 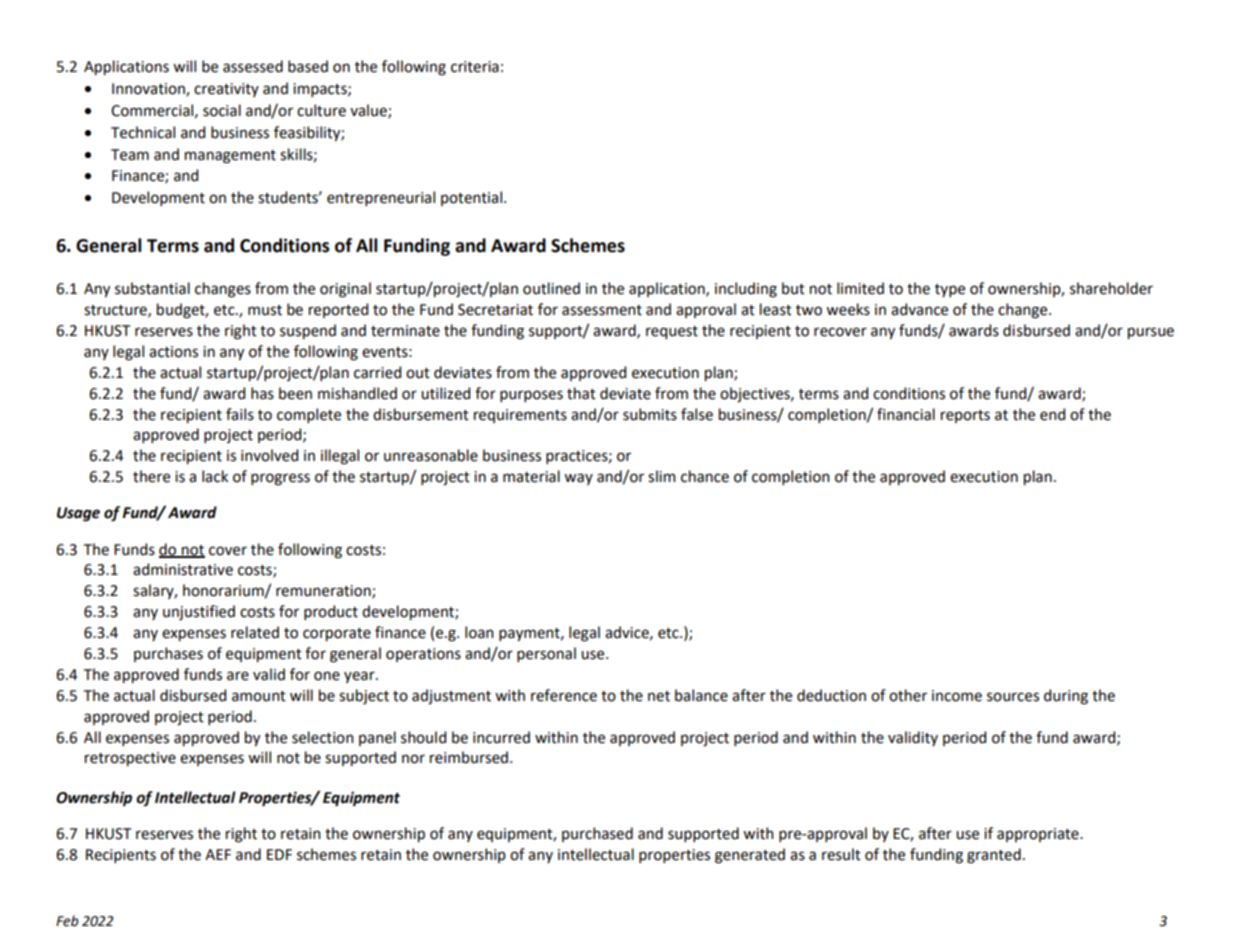 I want to click on outlined, so click(x=551, y=288).
